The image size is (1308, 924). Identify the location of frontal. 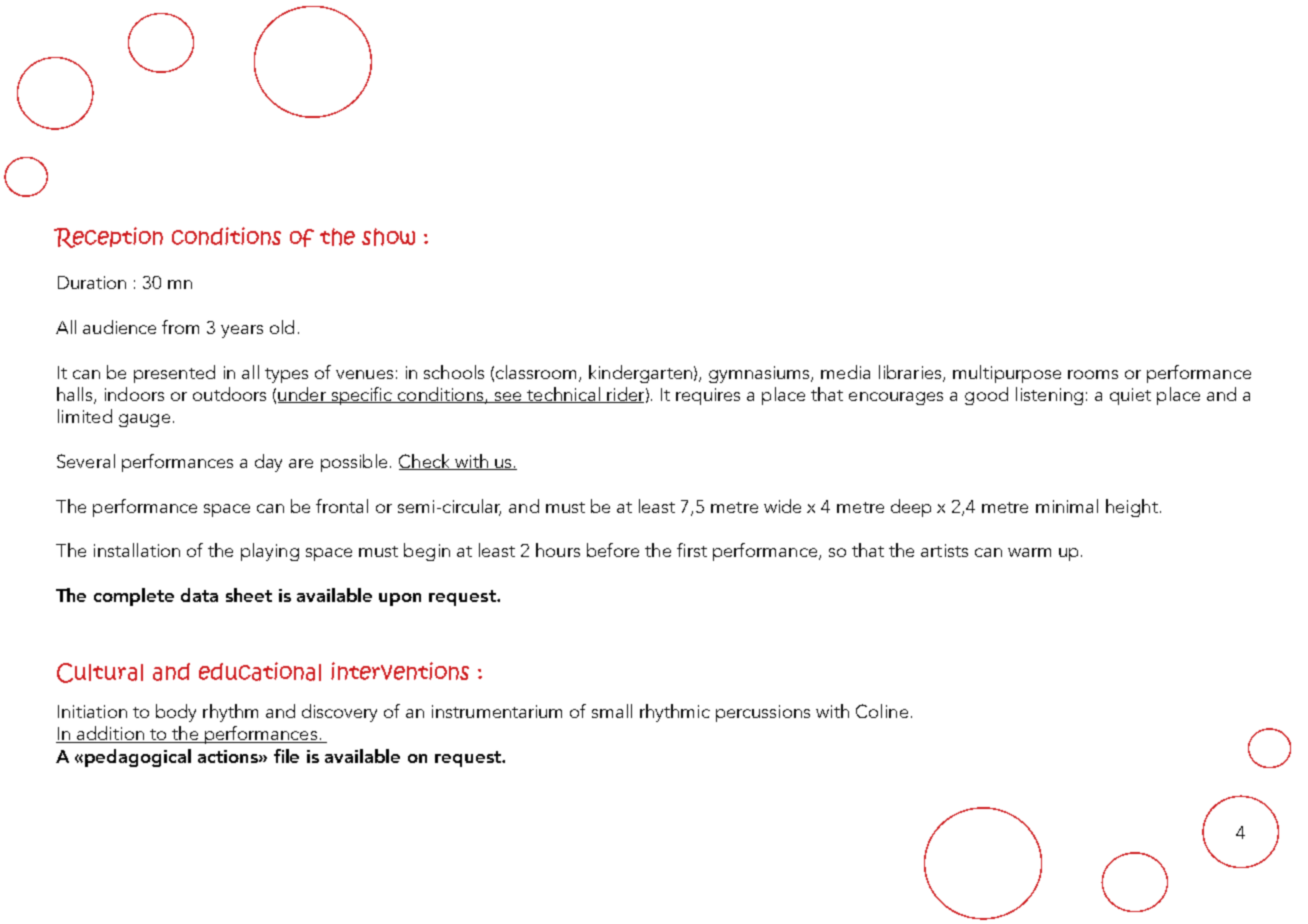
(342, 506).
